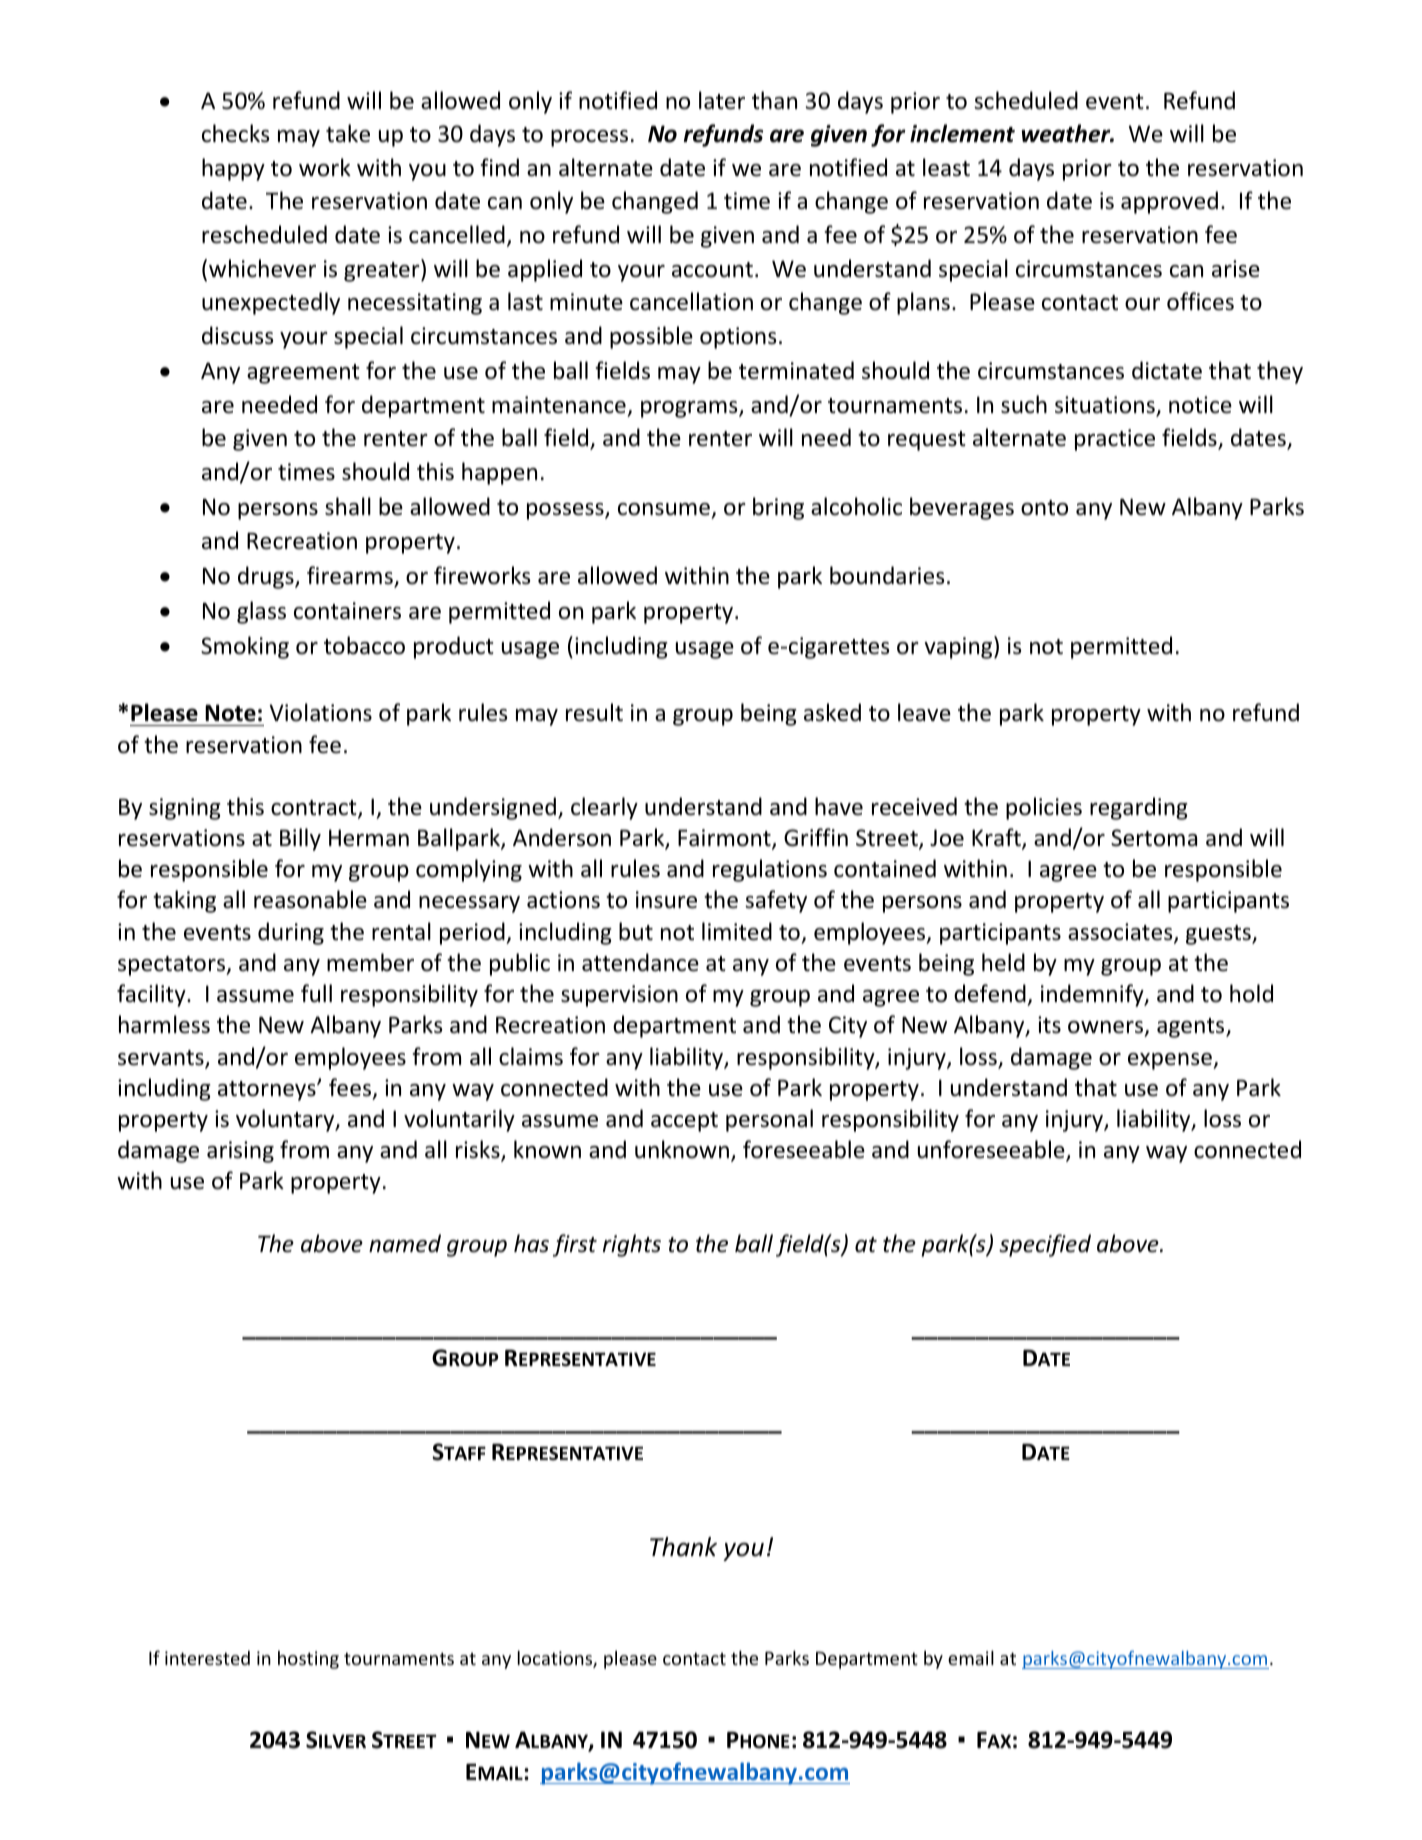  I want to click on associates, so click(1121, 933).
